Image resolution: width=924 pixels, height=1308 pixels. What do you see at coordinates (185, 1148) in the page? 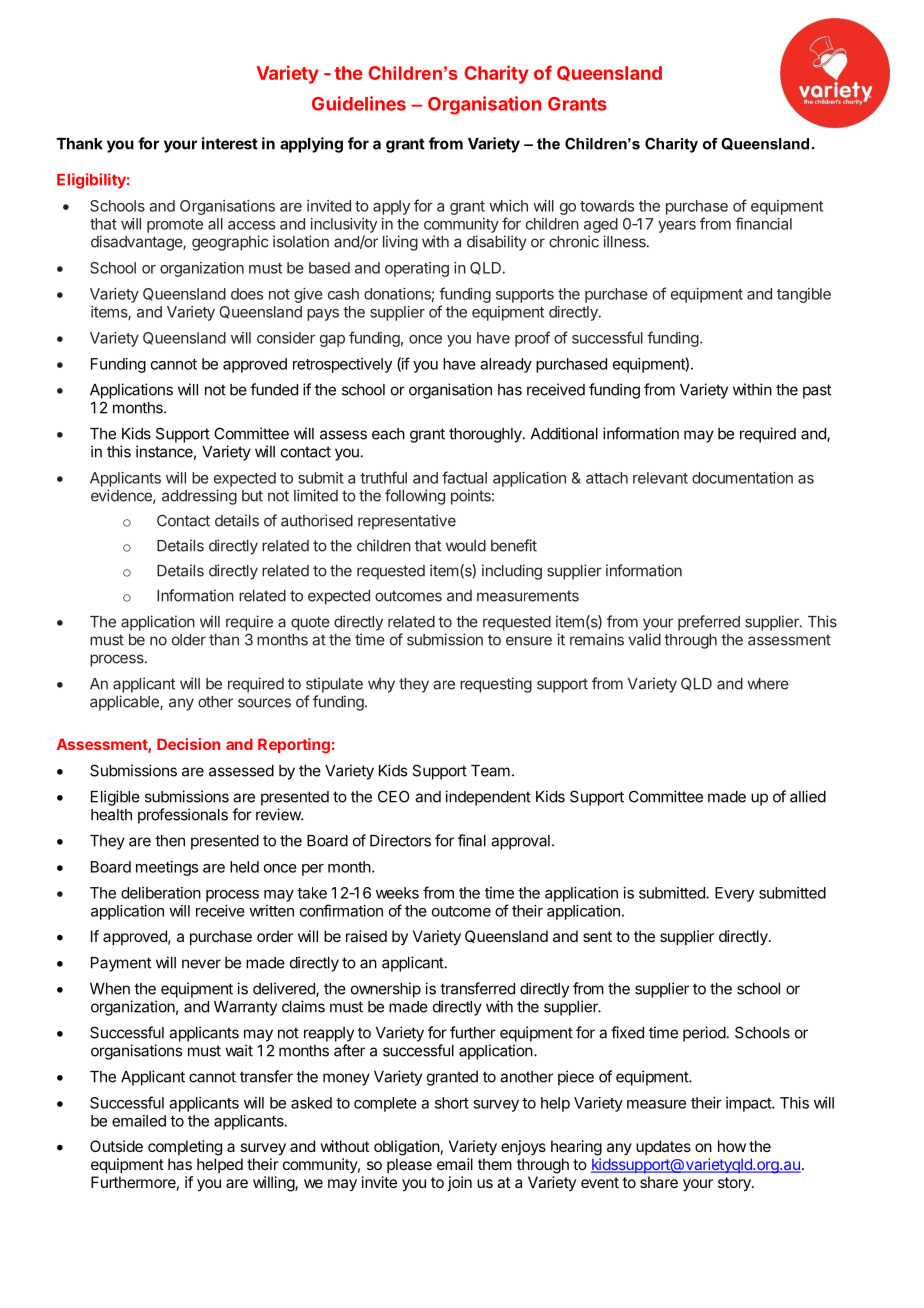
I see `completing` at bounding box center [185, 1148].
